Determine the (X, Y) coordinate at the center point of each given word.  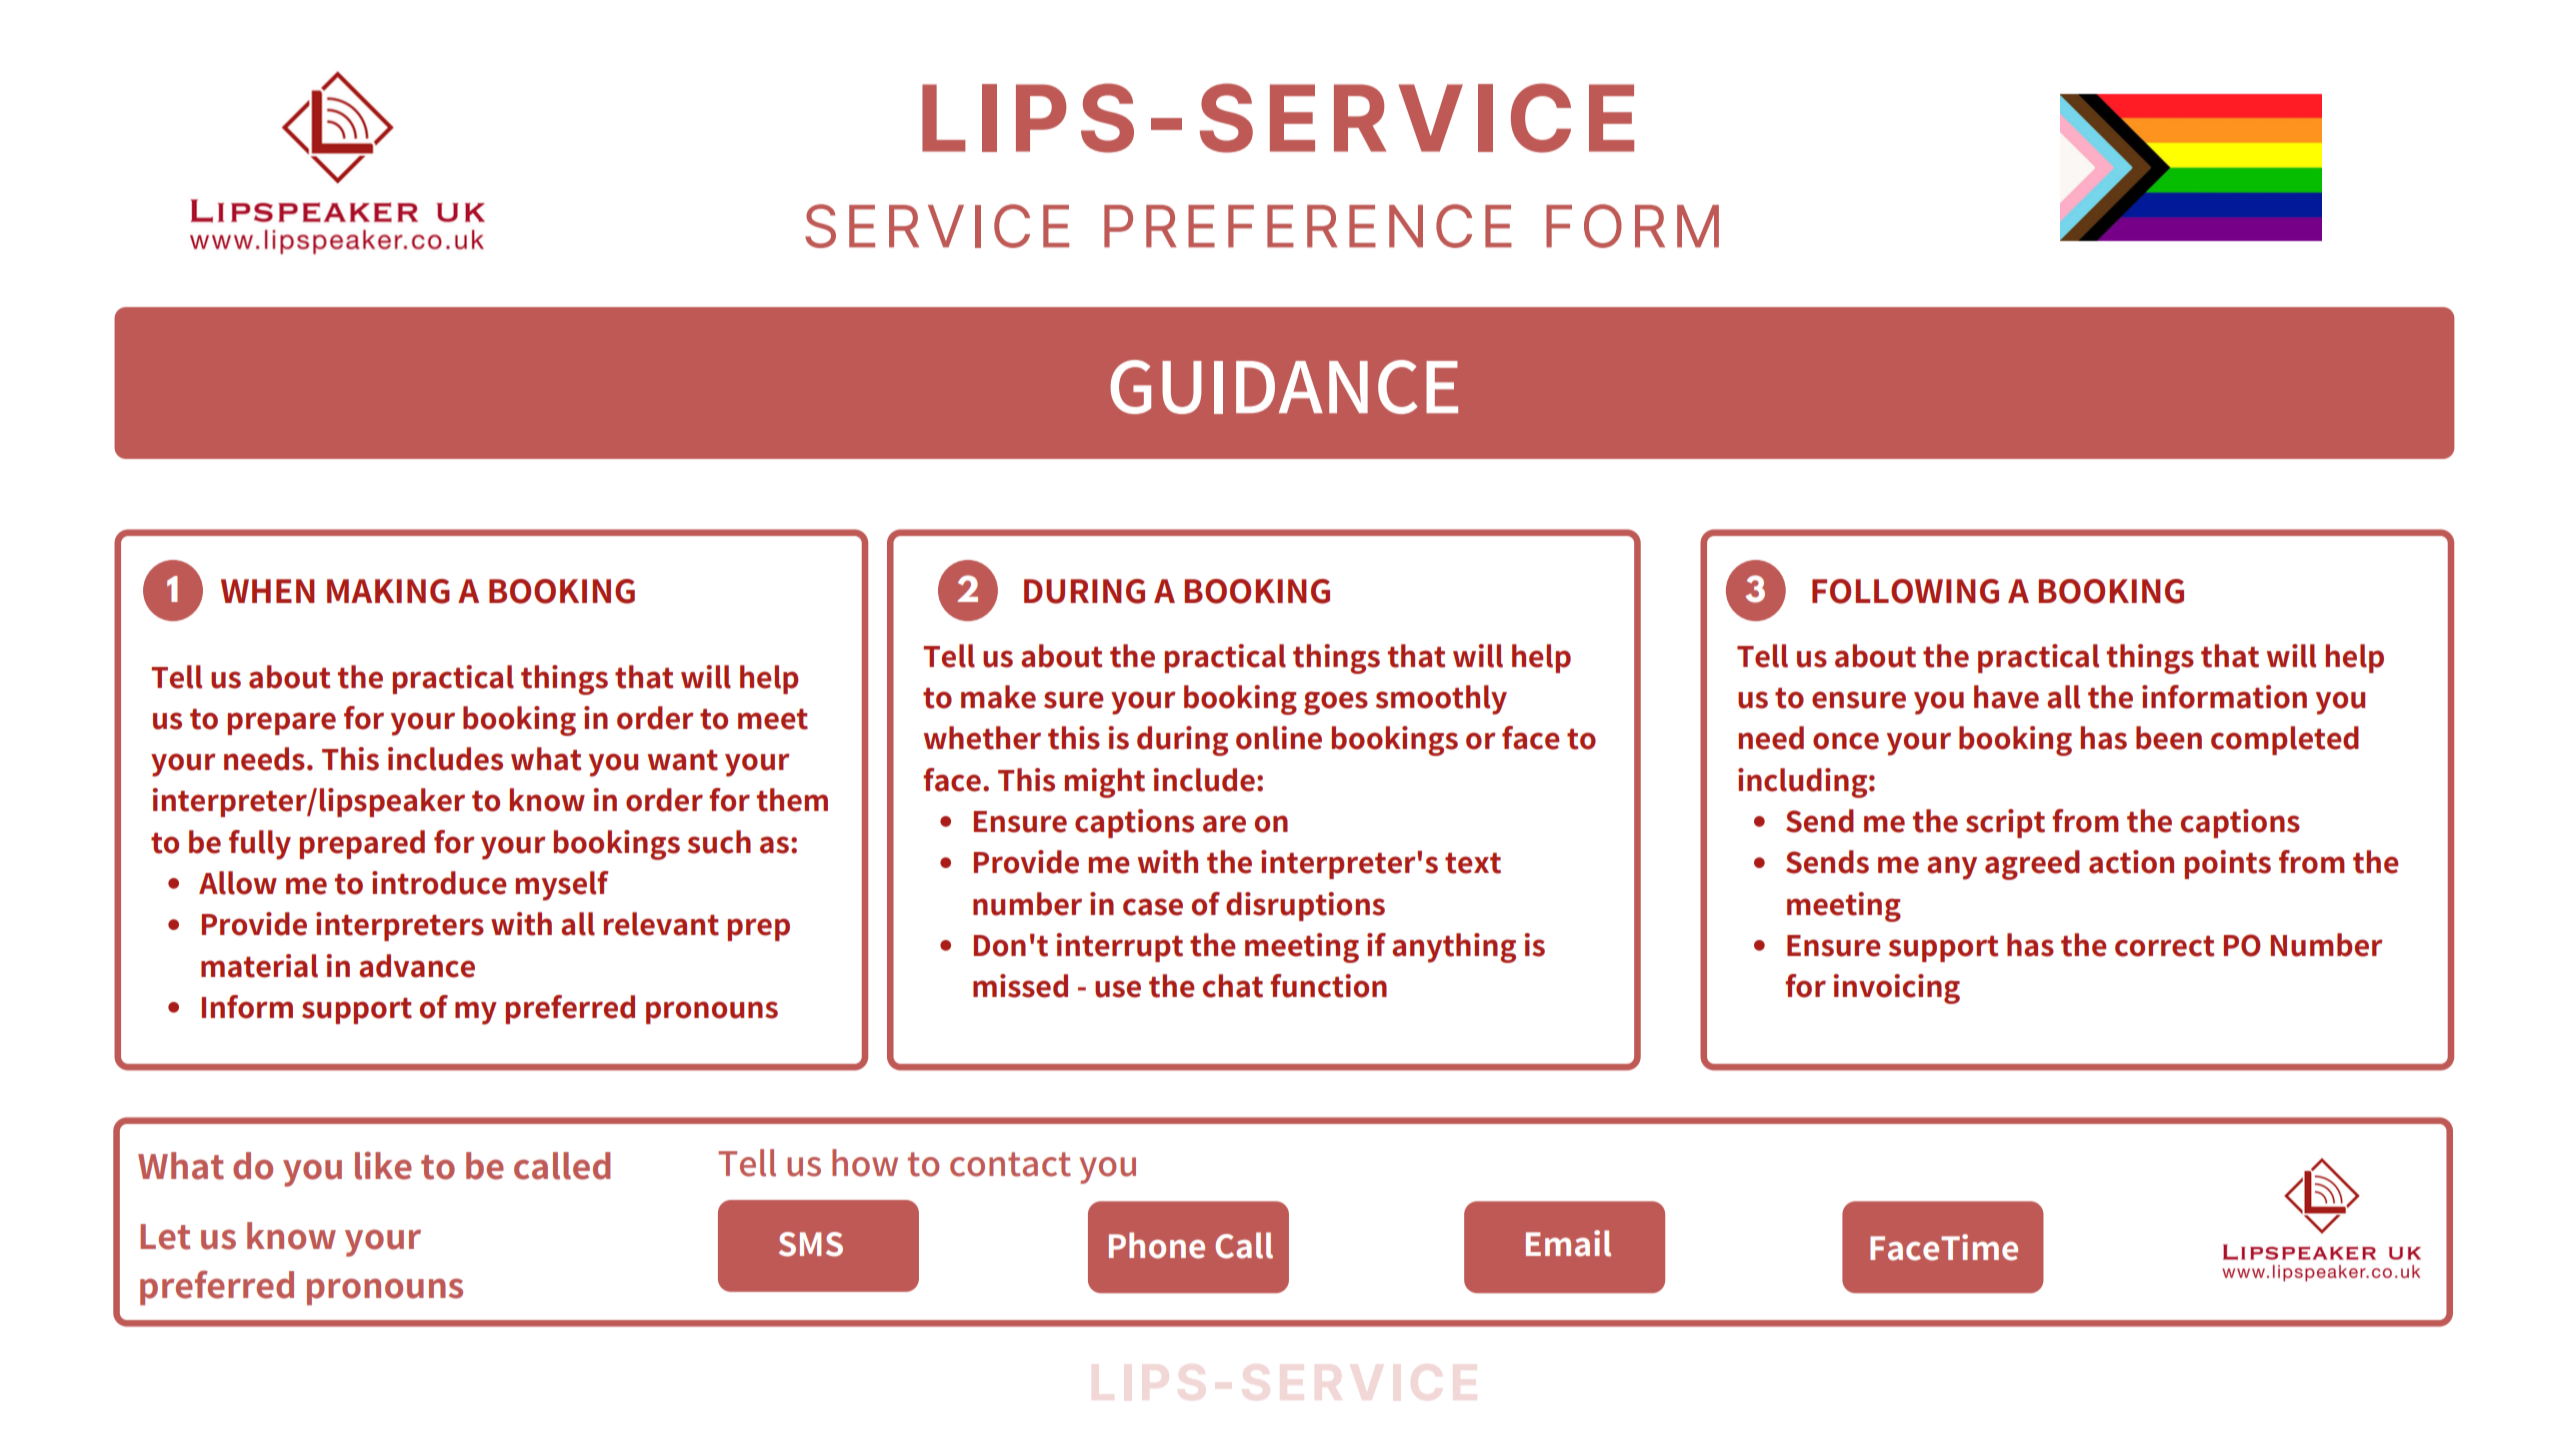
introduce (439, 883)
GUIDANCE (1284, 387)
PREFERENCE (1308, 226)
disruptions (1305, 906)
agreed (2032, 865)
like (383, 1166)
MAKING (388, 591)
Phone (1157, 1245)
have (2006, 697)
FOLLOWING (1905, 591)
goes (1336, 703)
